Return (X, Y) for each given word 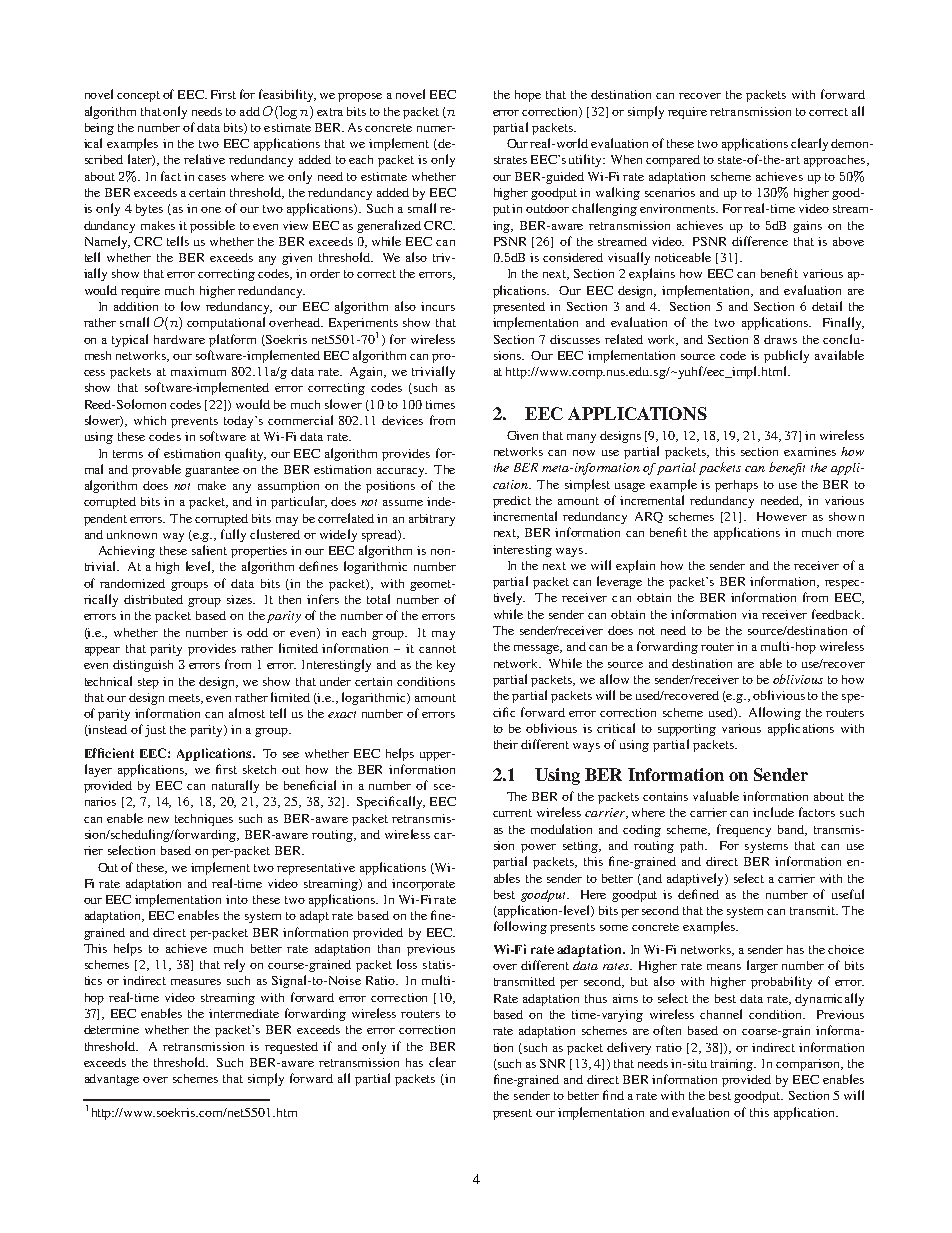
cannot (437, 649)
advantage (112, 1080)
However (782, 516)
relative (204, 159)
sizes (241, 599)
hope (528, 96)
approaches (834, 161)
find (613, 1095)
